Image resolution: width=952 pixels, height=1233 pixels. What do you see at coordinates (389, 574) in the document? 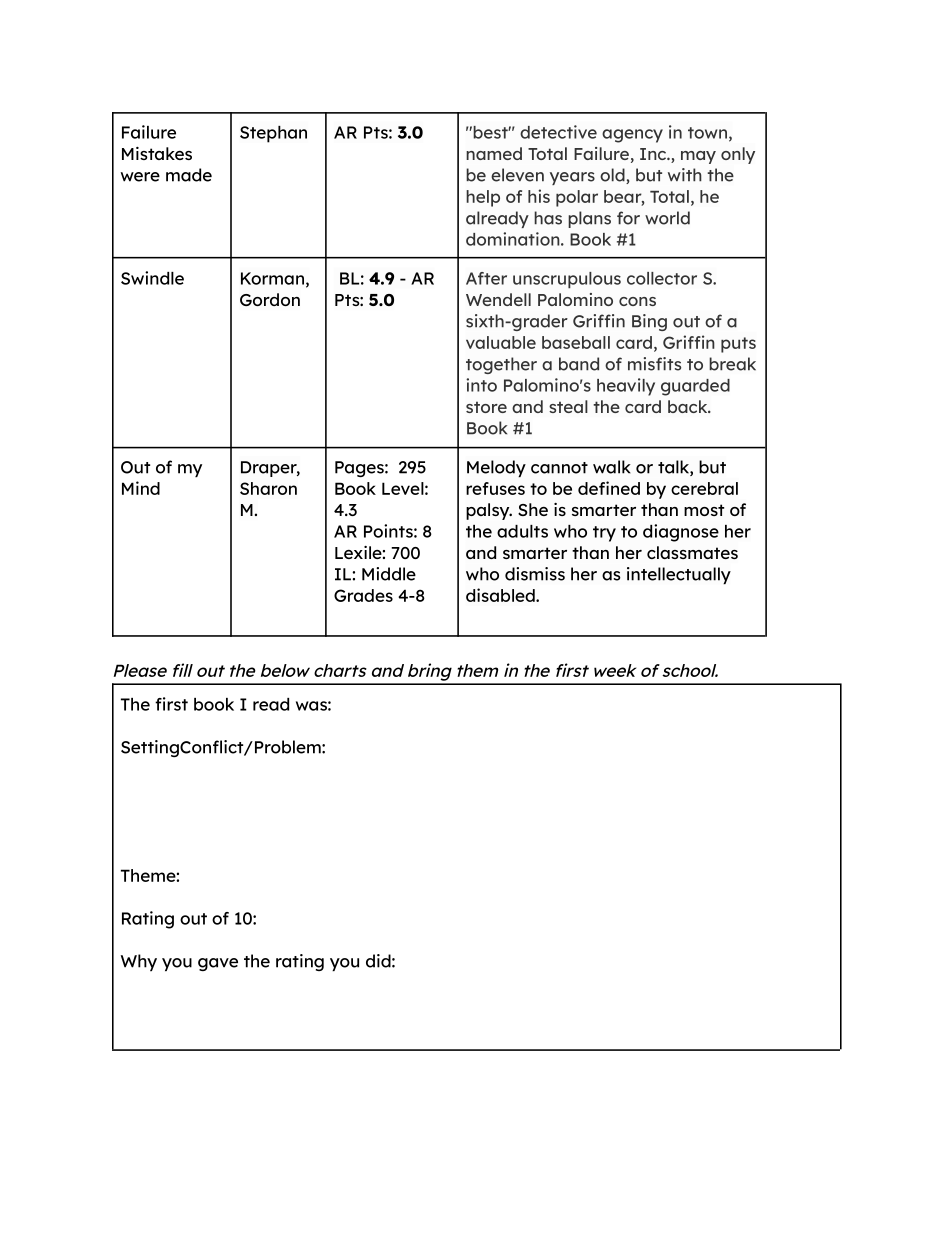
I see `Middle` at bounding box center [389, 574].
